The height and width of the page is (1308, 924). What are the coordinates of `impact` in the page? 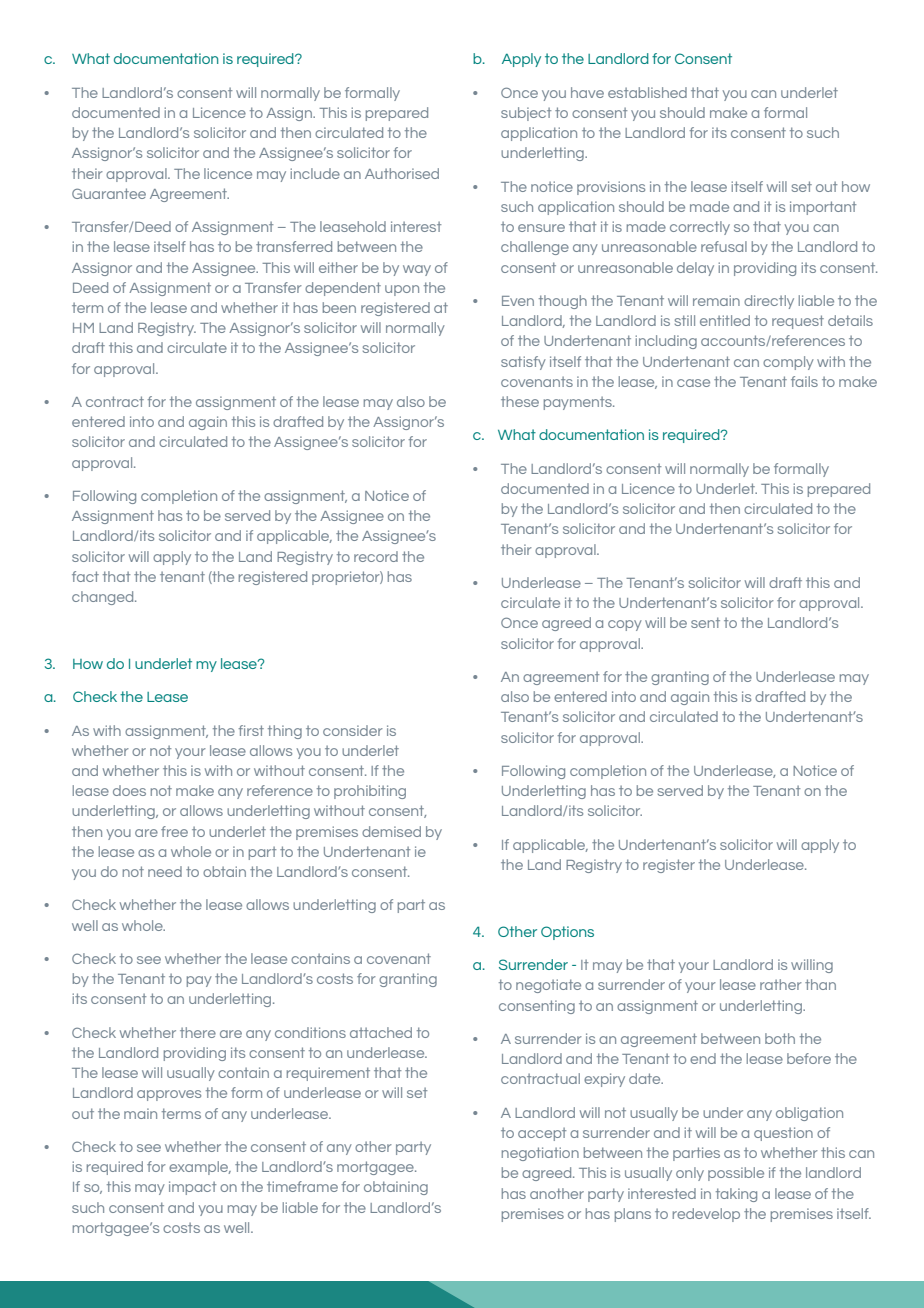 It's located at (192, 1188).
